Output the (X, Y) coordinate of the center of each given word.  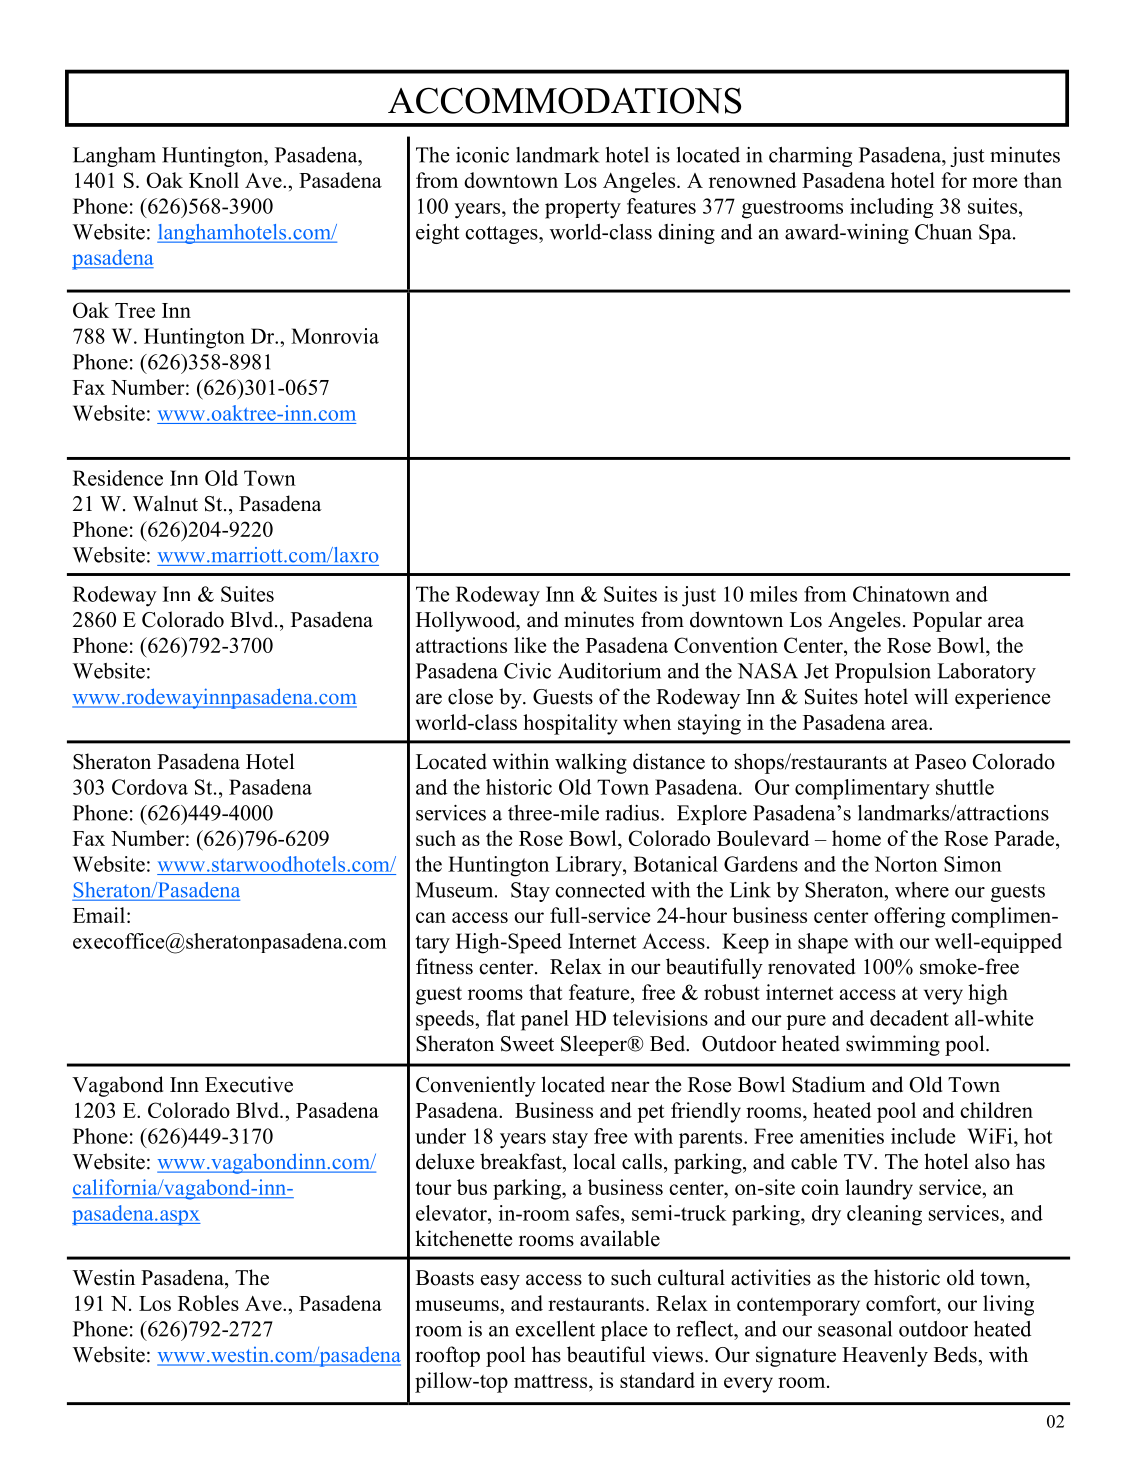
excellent (555, 1329)
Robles (208, 1303)
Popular (947, 621)
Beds (956, 1354)
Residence (118, 478)
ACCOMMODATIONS (564, 100)
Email (99, 915)
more (994, 182)
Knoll (214, 180)
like (530, 645)
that (545, 992)
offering (909, 917)
